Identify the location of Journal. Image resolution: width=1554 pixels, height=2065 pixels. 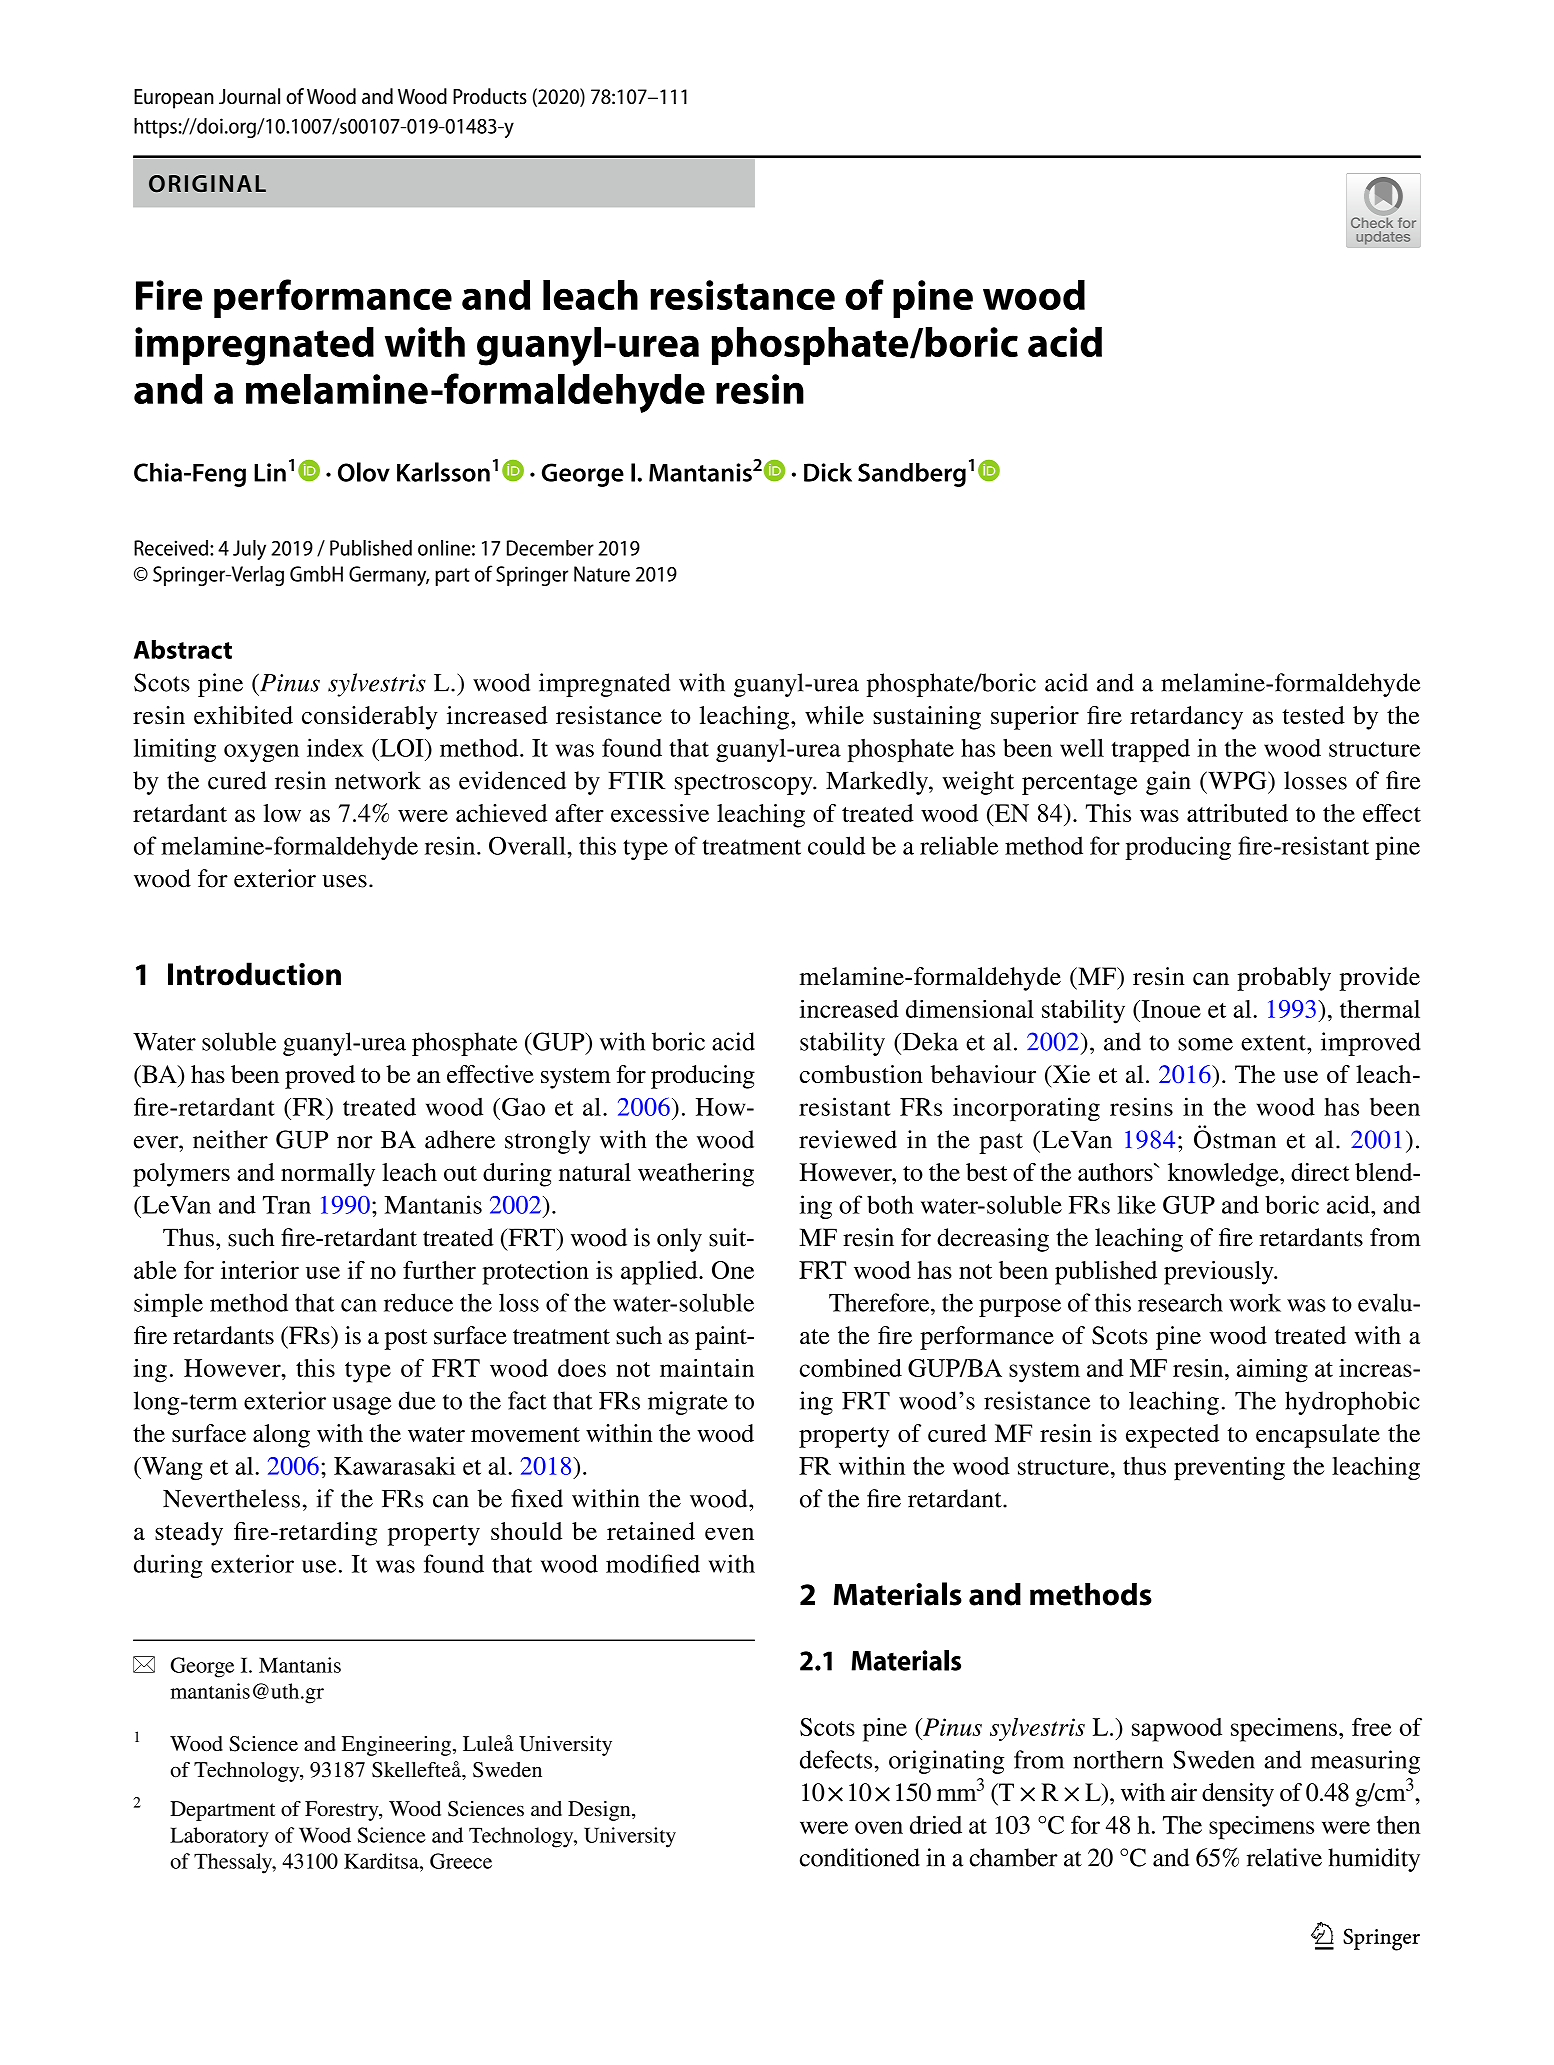
(249, 96).
